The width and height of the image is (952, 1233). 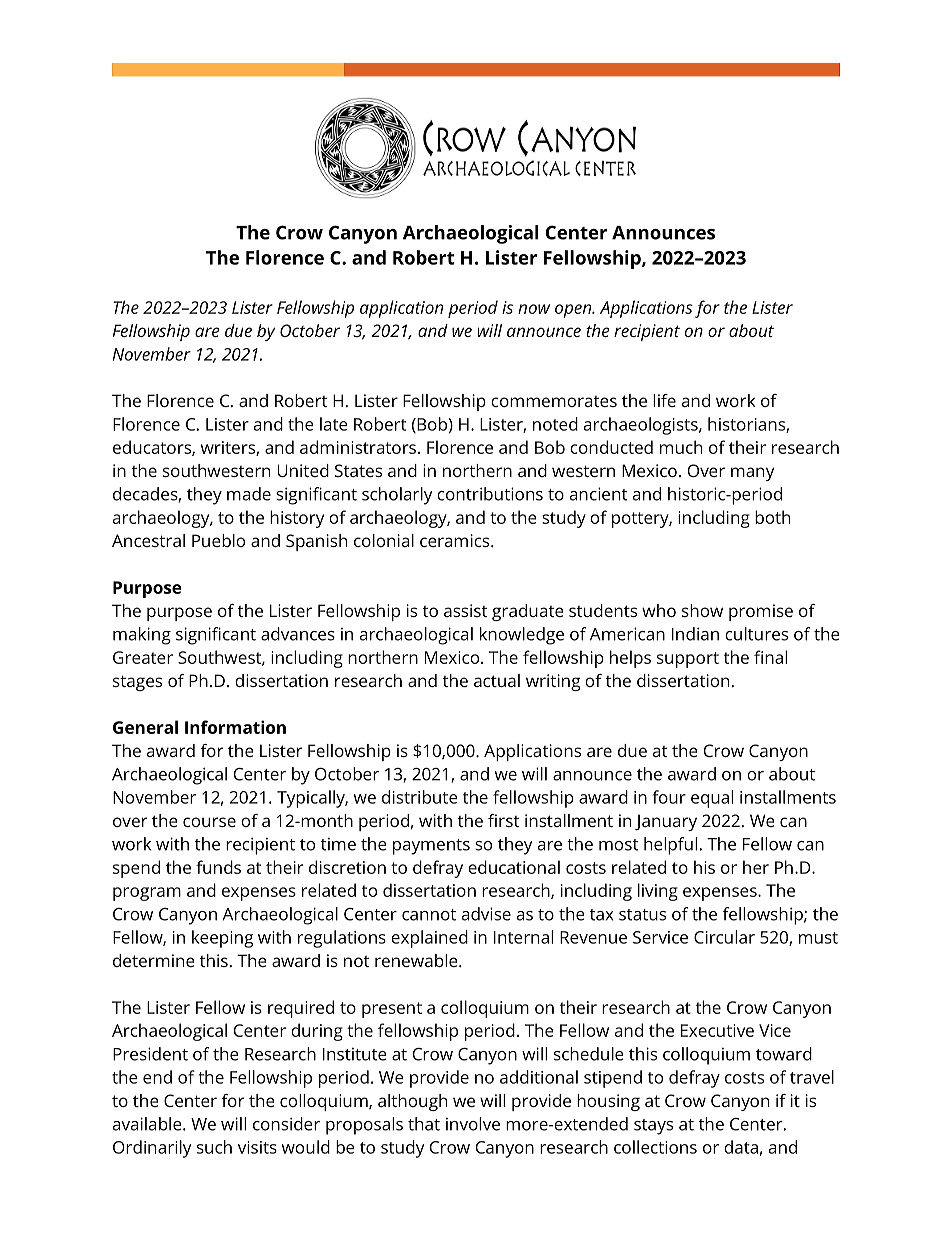 I want to click on noted, so click(x=555, y=424).
